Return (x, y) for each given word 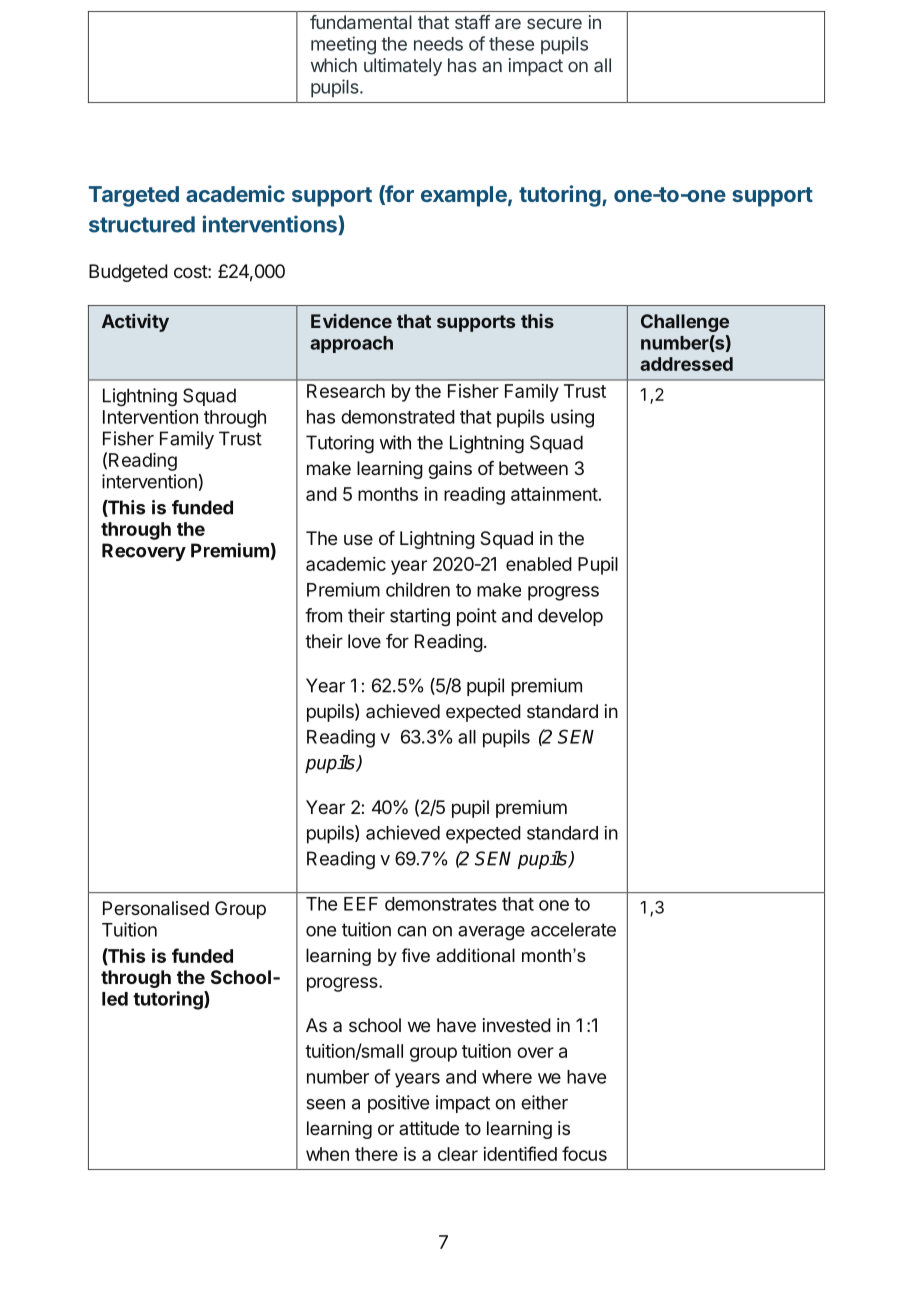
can (411, 931)
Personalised (156, 908)
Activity (135, 323)
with (395, 442)
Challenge (685, 323)
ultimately (403, 67)
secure (554, 23)
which (334, 65)
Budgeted (128, 273)
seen (325, 1104)
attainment (554, 494)
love (364, 641)
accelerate (573, 929)
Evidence (351, 321)
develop (570, 617)
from (323, 615)
